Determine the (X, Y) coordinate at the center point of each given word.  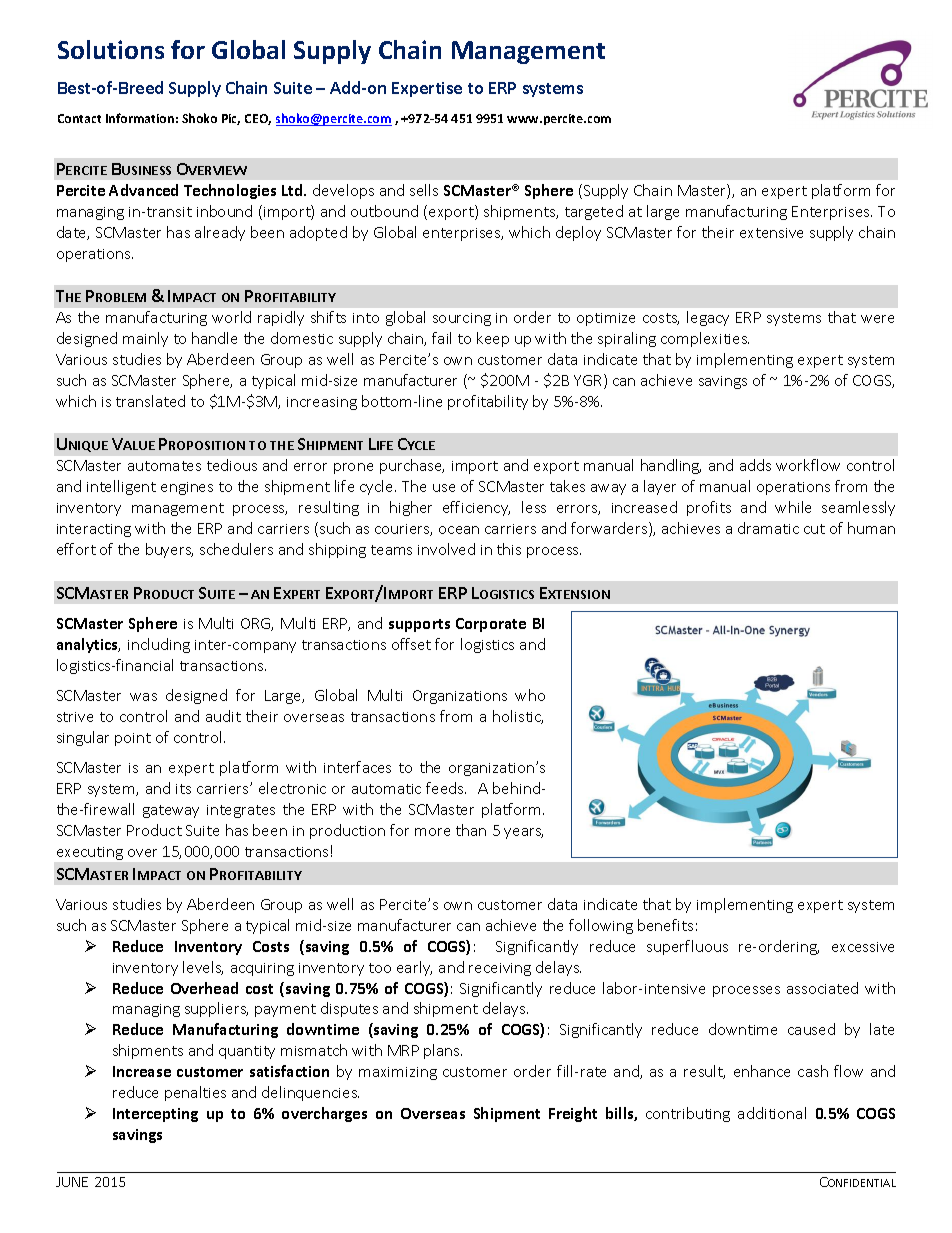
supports (419, 625)
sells (424, 190)
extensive (771, 233)
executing (90, 853)
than (471, 830)
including (159, 645)
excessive (863, 947)
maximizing (398, 1073)
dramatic (768, 528)
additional (772, 1113)
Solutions (111, 49)
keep (493, 339)
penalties (195, 1093)
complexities (705, 339)
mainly (145, 339)
